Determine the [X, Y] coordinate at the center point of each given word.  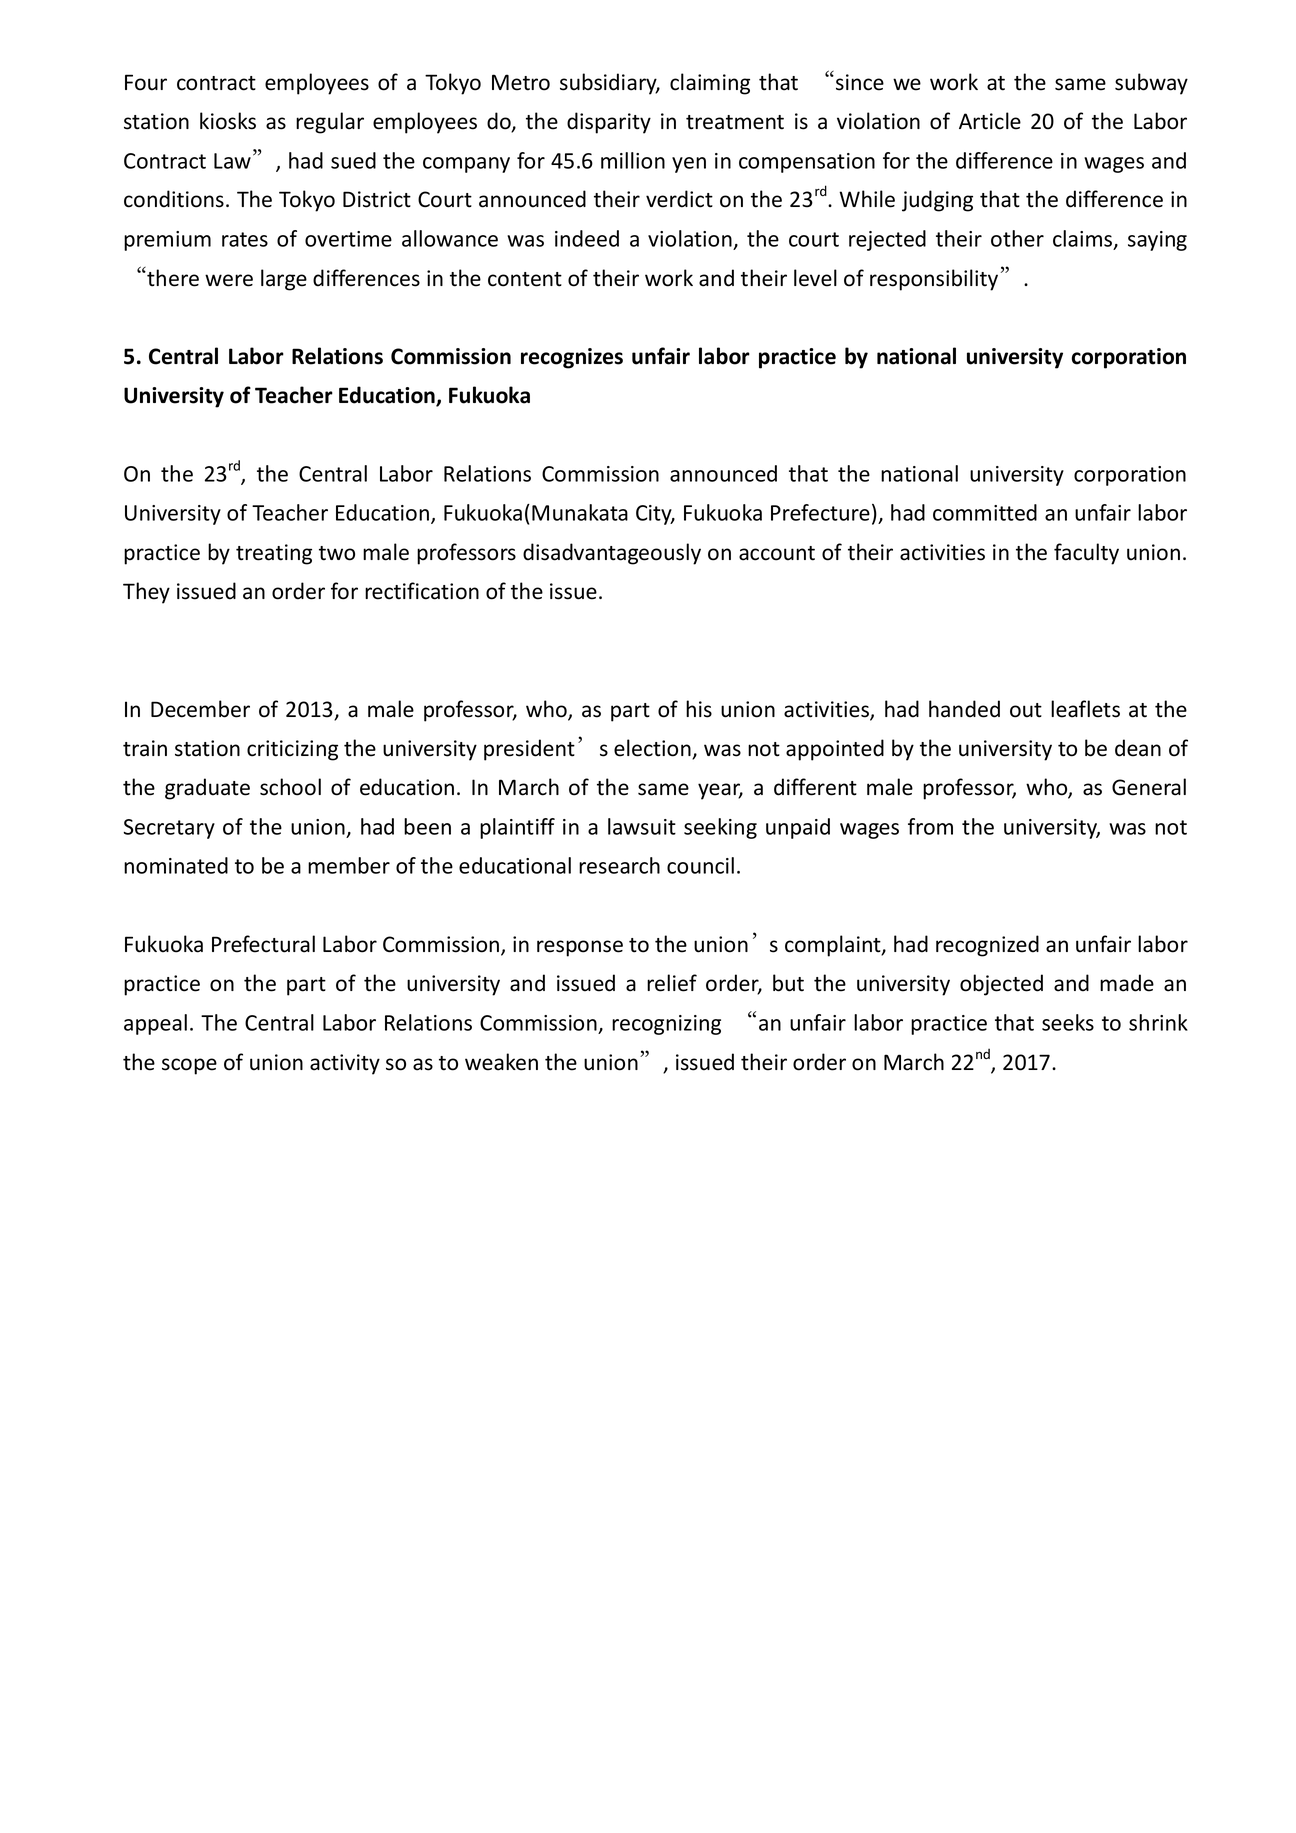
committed [985, 512]
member [349, 865]
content [525, 279]
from [930, 826]
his [699, 709]
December [200, 709]
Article [990, 121]
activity [345, 1064]
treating [274, 554]
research [619, 865]
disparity [609, 123]
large [284, 280]
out [1026, 710]
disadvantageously [612, 554]
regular [330, 123]
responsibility [934, 280]
